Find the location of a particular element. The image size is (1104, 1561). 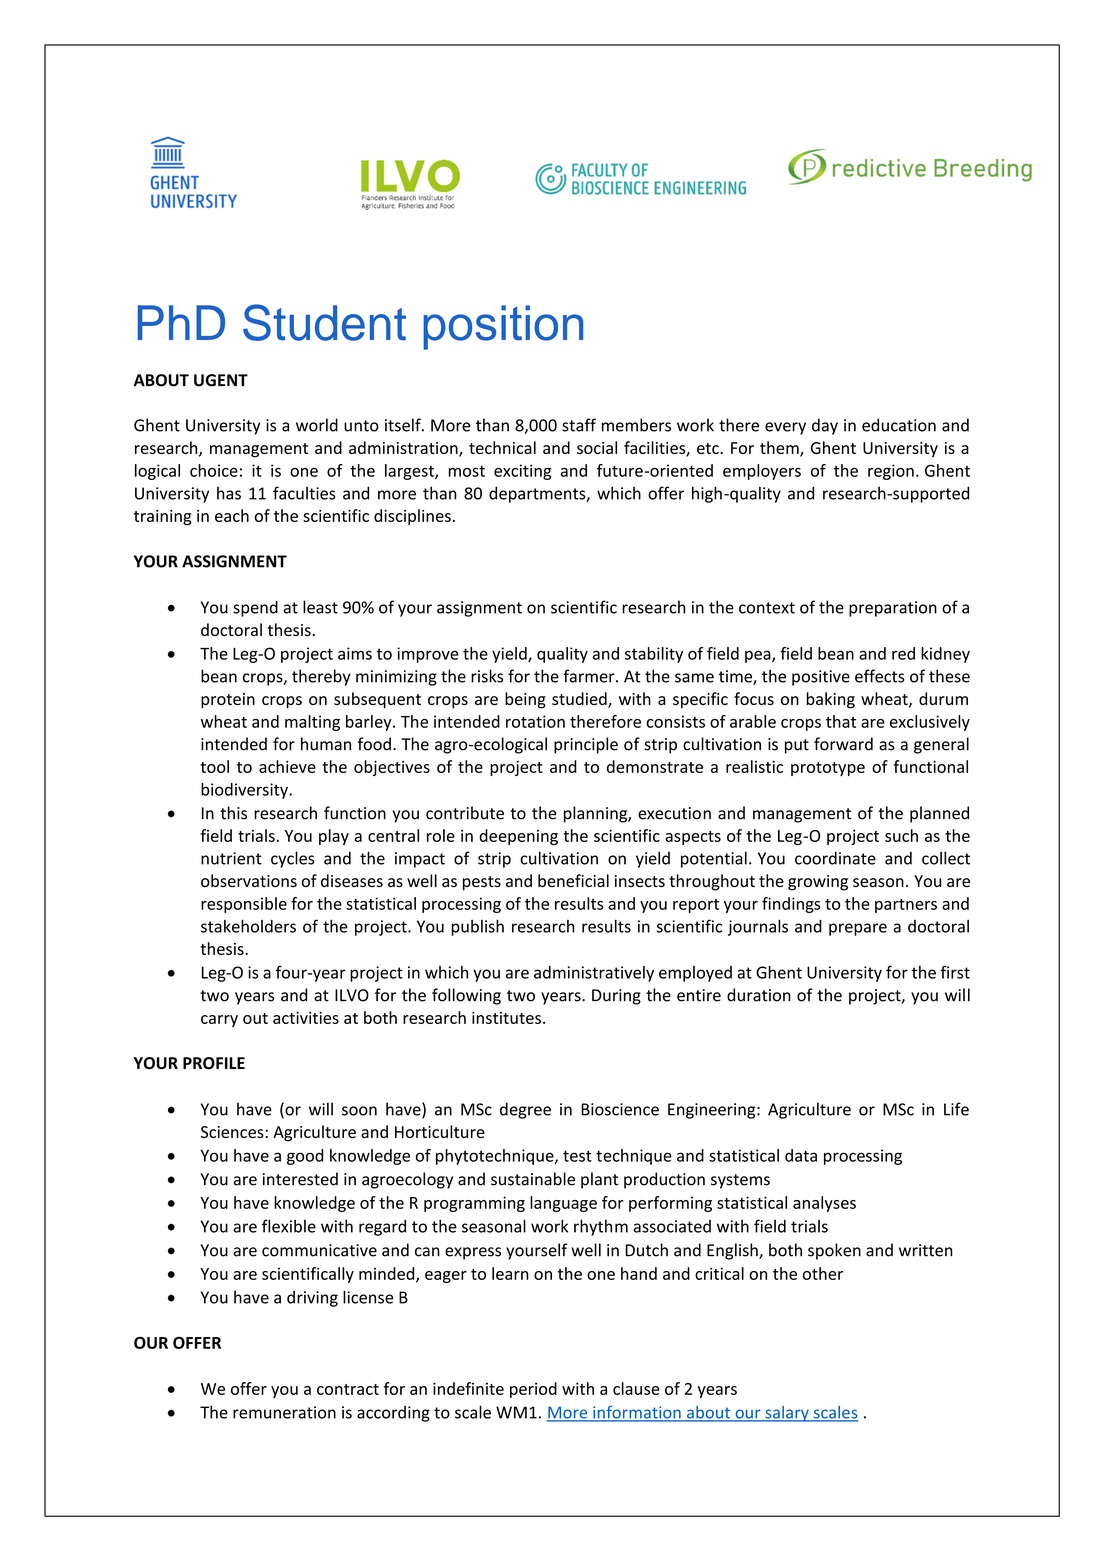

position is located at coordinates (503, 327).
